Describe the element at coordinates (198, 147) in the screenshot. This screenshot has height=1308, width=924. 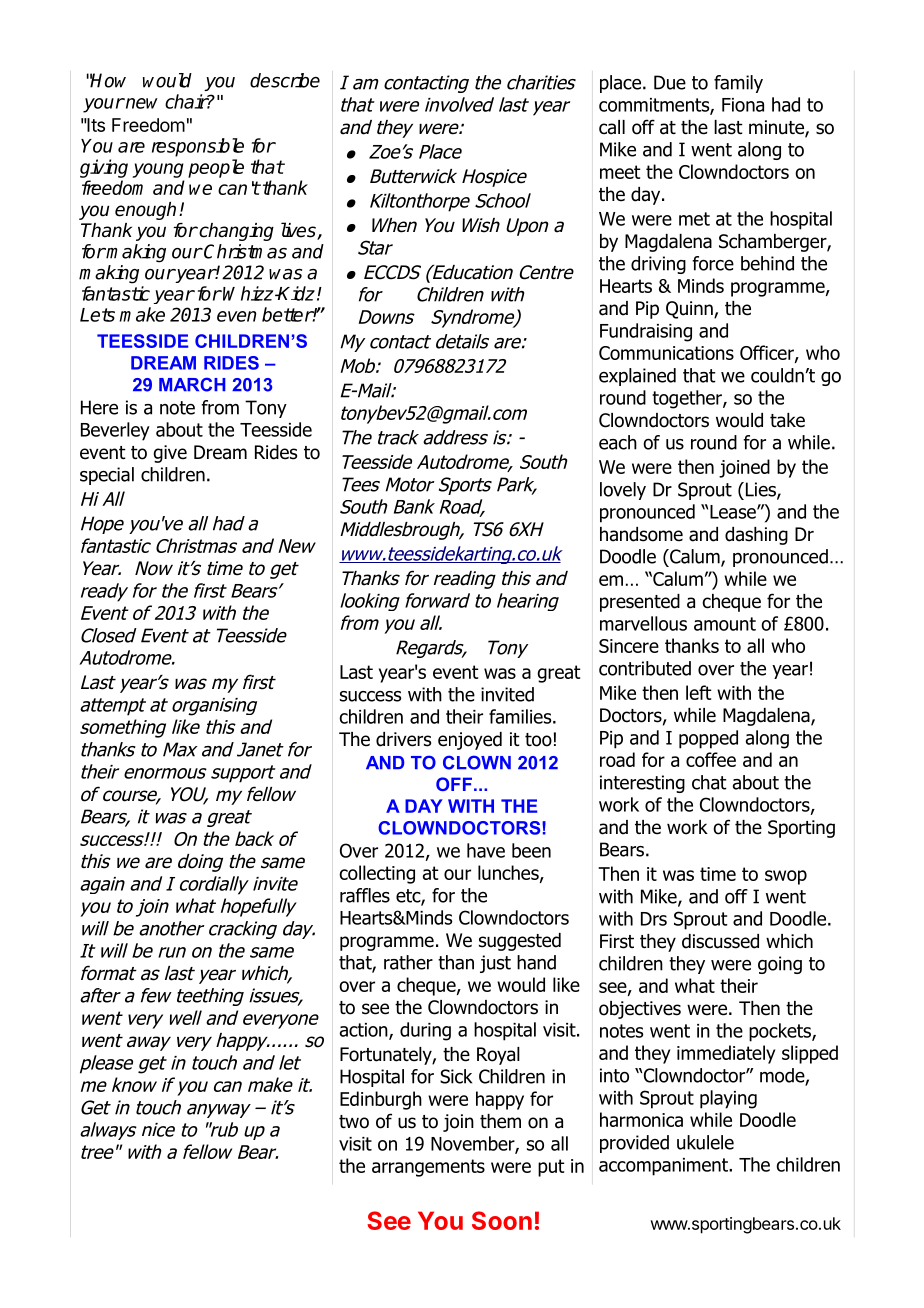
I see `responsible` at that location.
